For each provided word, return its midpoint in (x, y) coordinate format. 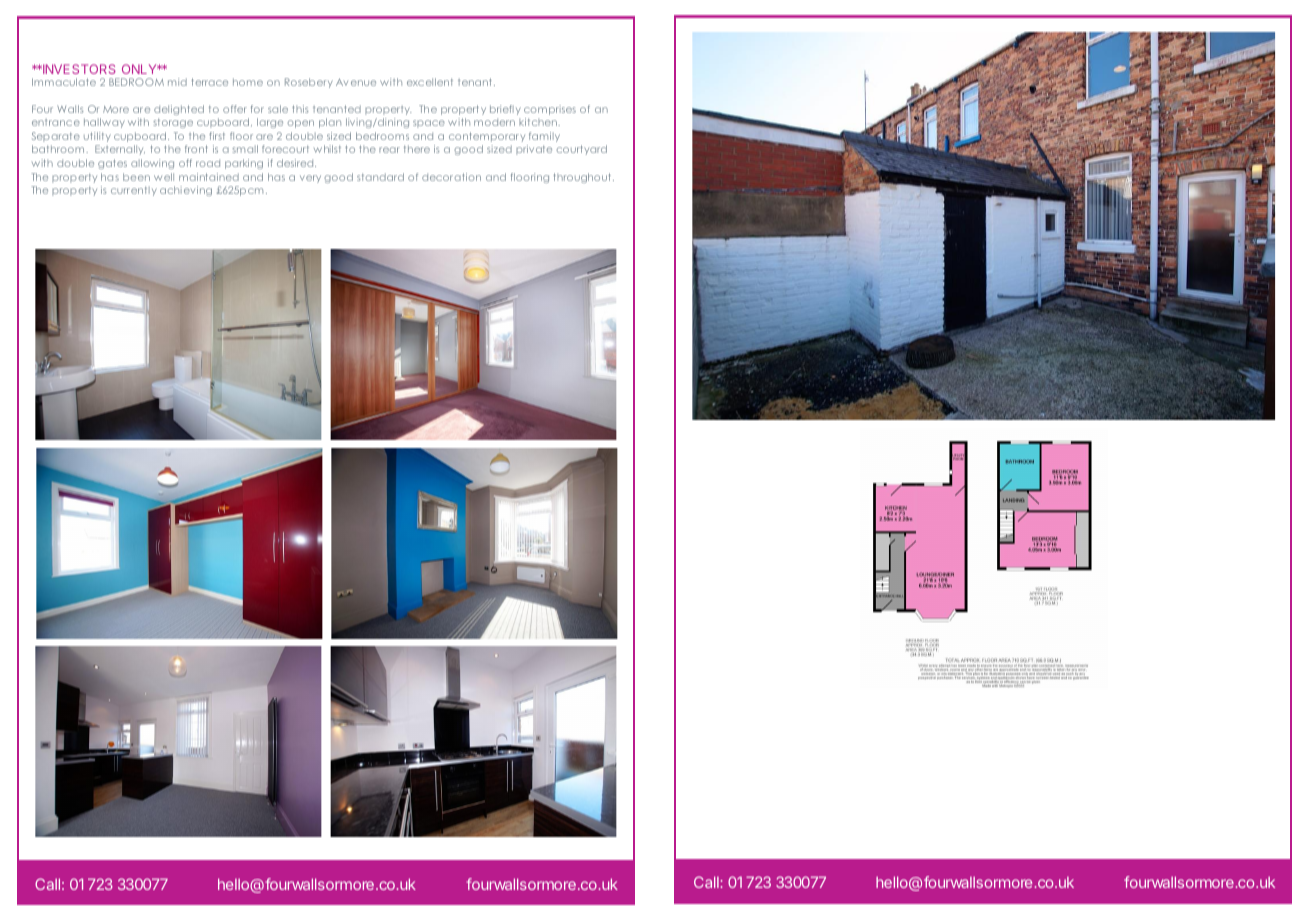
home (248, 82)
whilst (327, 149)
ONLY (140, 69)
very (310, 179)
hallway (104, 123)
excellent (430, 82)
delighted (179, 110)
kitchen (539, 122)
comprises (550, 110)
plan (330, 123)
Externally (120, 150)
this (300, 109)
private (534, 150)
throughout (583, 178)
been (136, 177)
